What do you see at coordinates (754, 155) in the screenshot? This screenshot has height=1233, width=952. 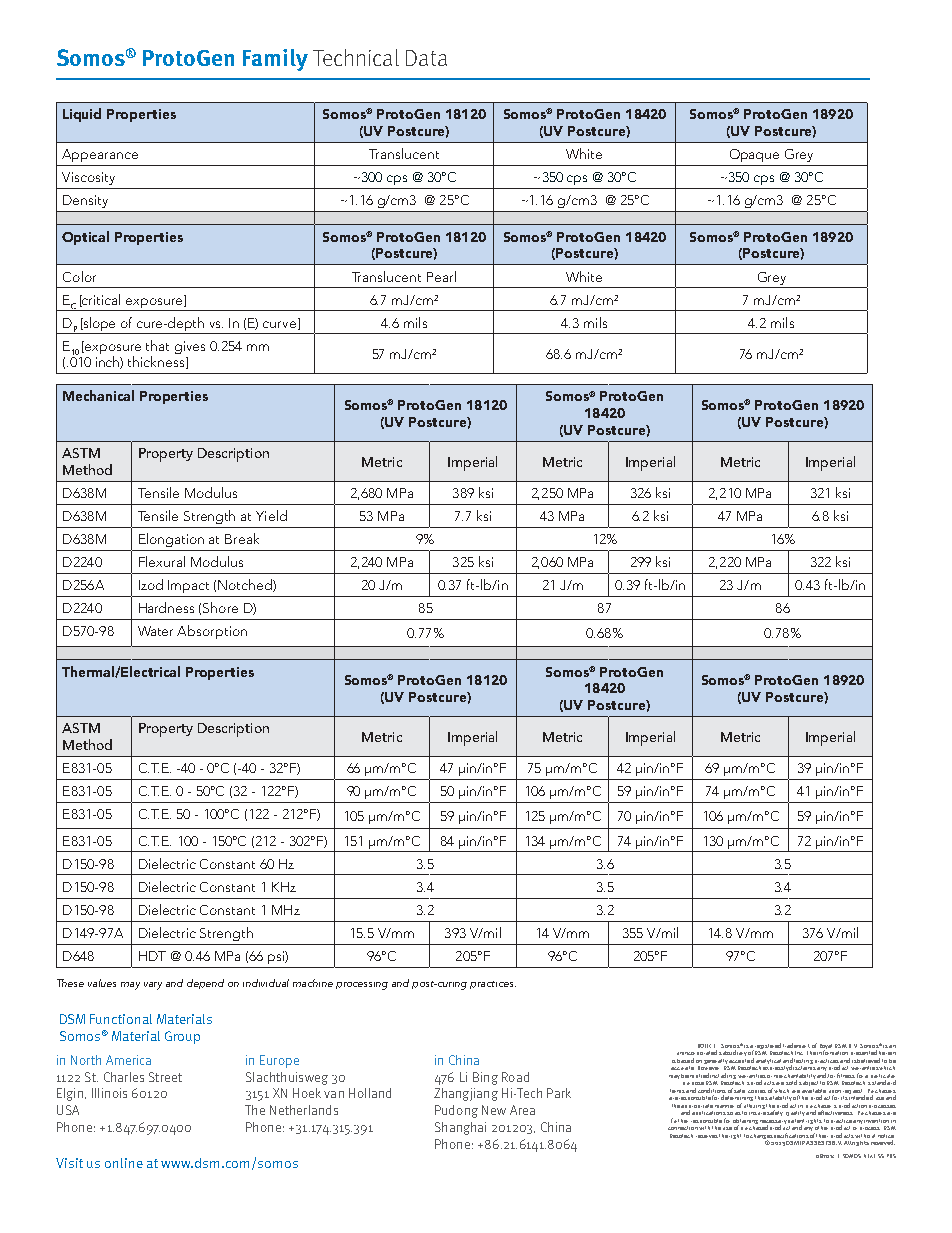 I see `Opaque` at bounding box center [754, 155].
